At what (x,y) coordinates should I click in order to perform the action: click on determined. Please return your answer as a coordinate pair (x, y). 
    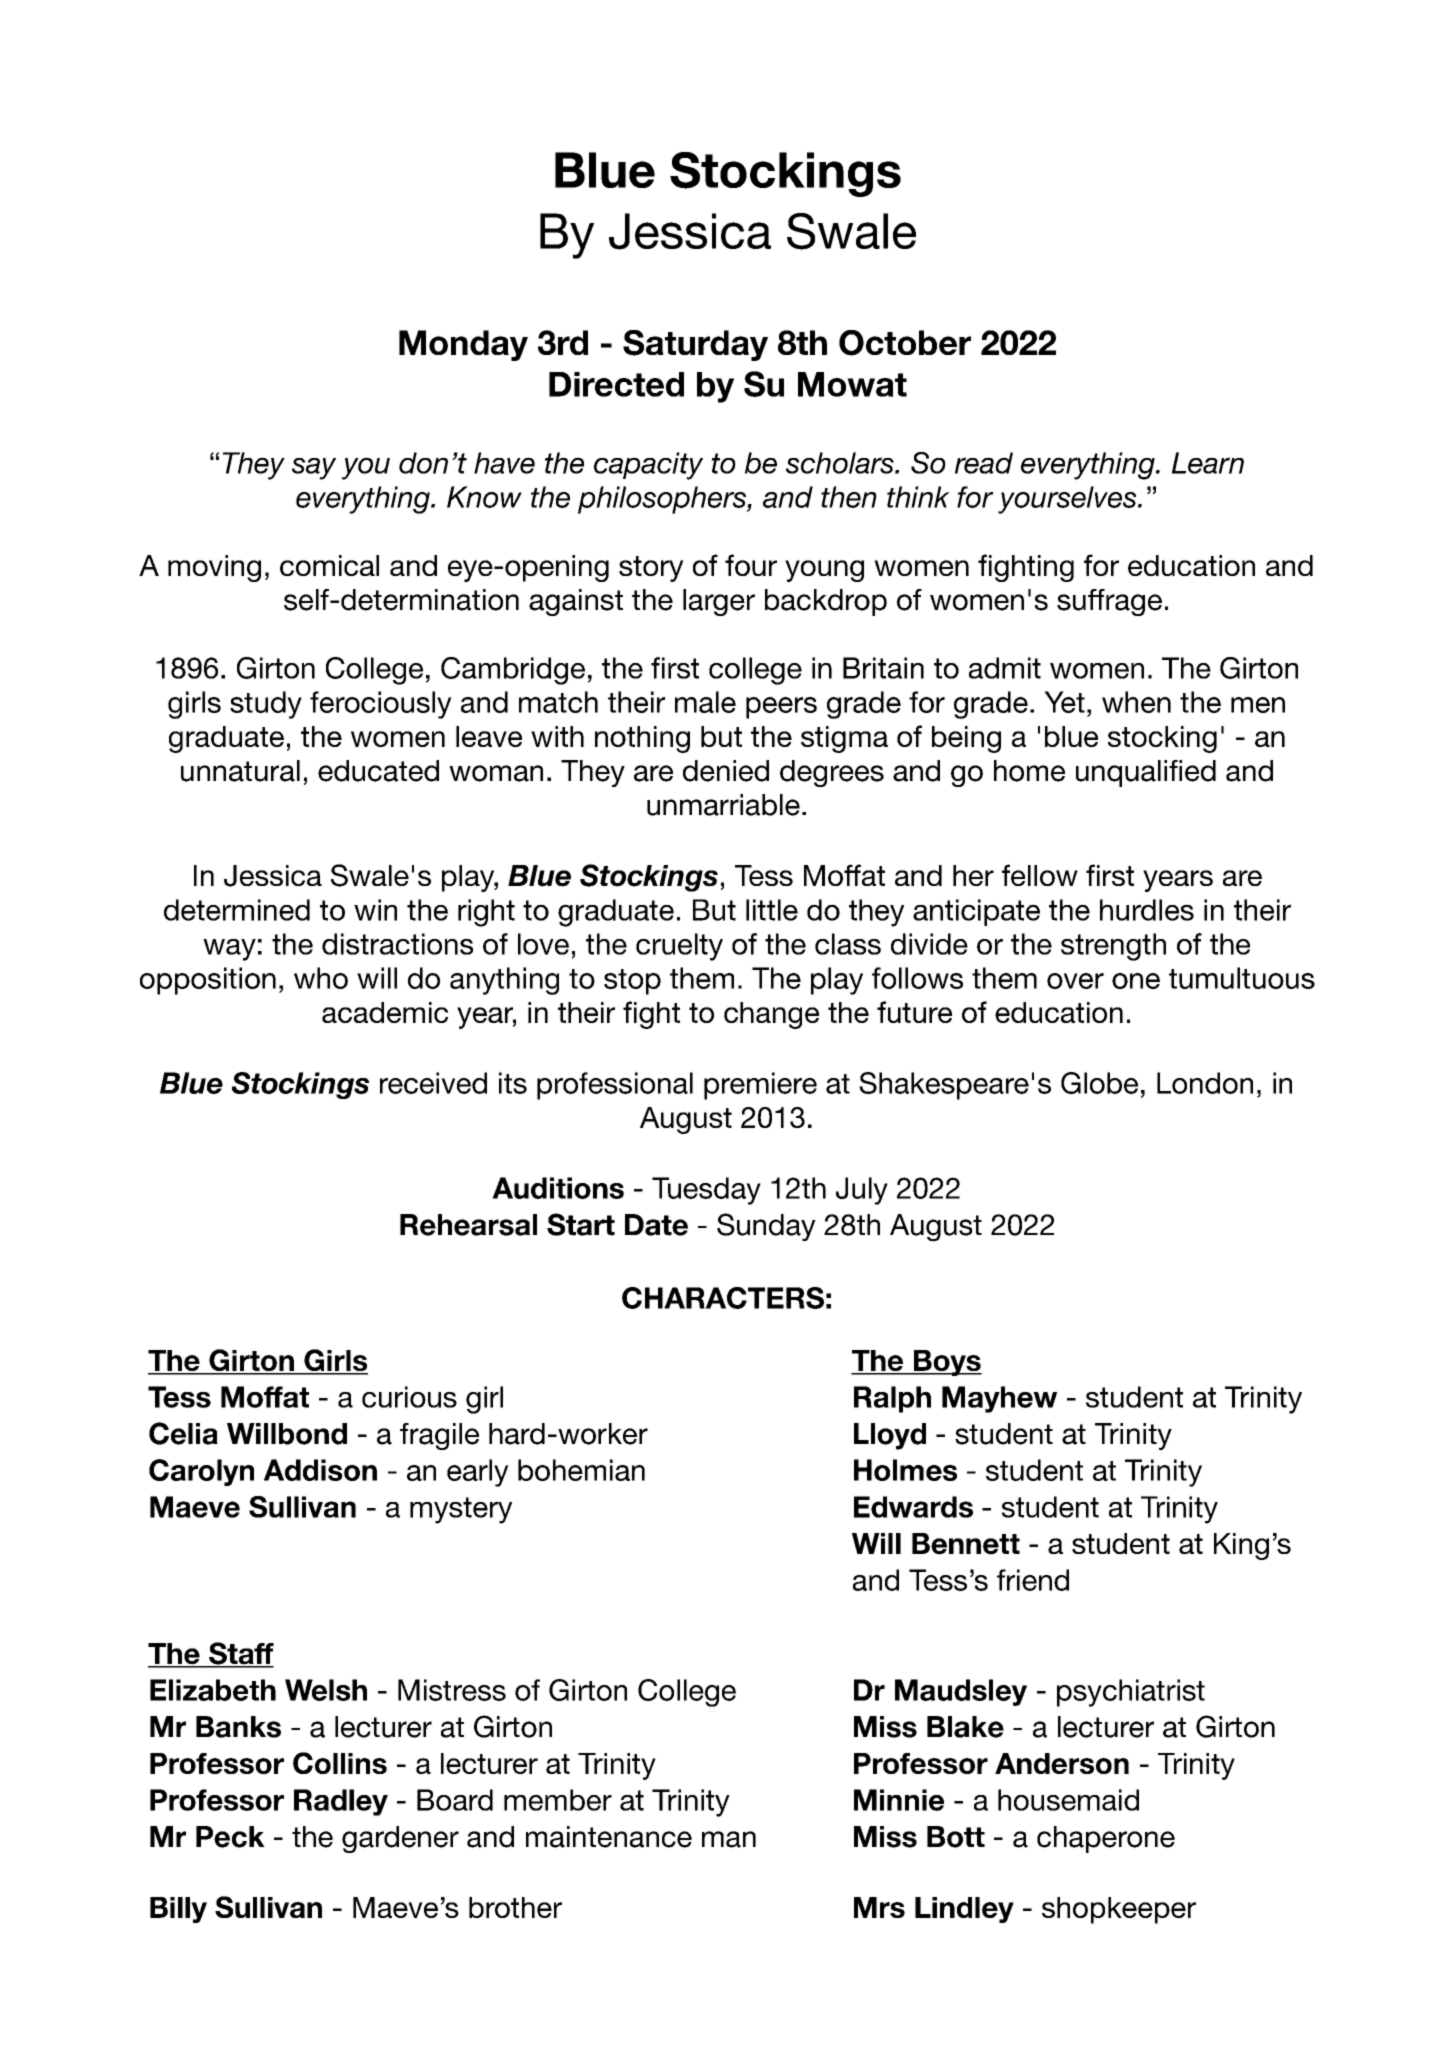
    Looking at the image, I should click on (237, 910).
